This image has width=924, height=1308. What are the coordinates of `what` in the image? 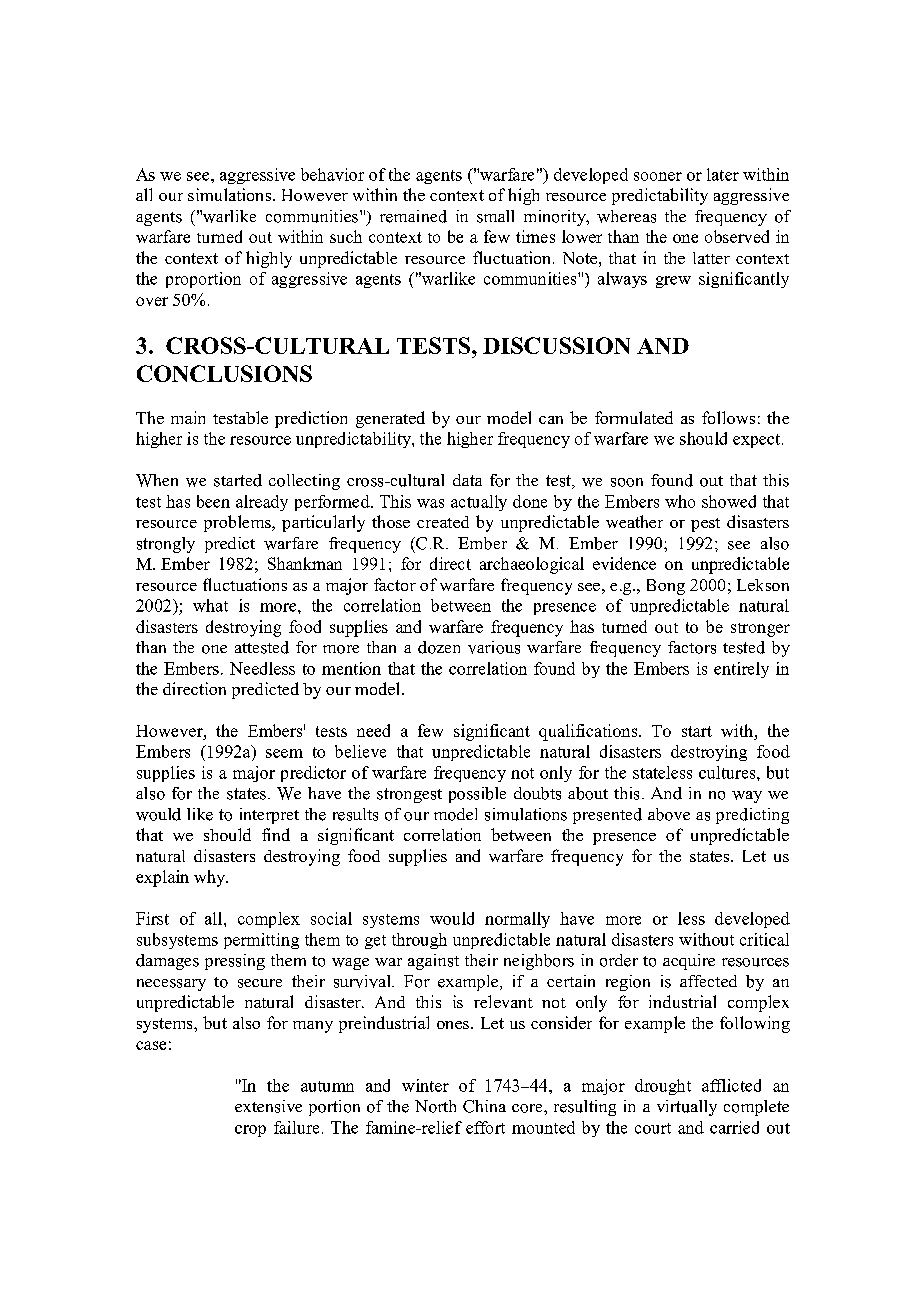 It's located at (210, 605).
